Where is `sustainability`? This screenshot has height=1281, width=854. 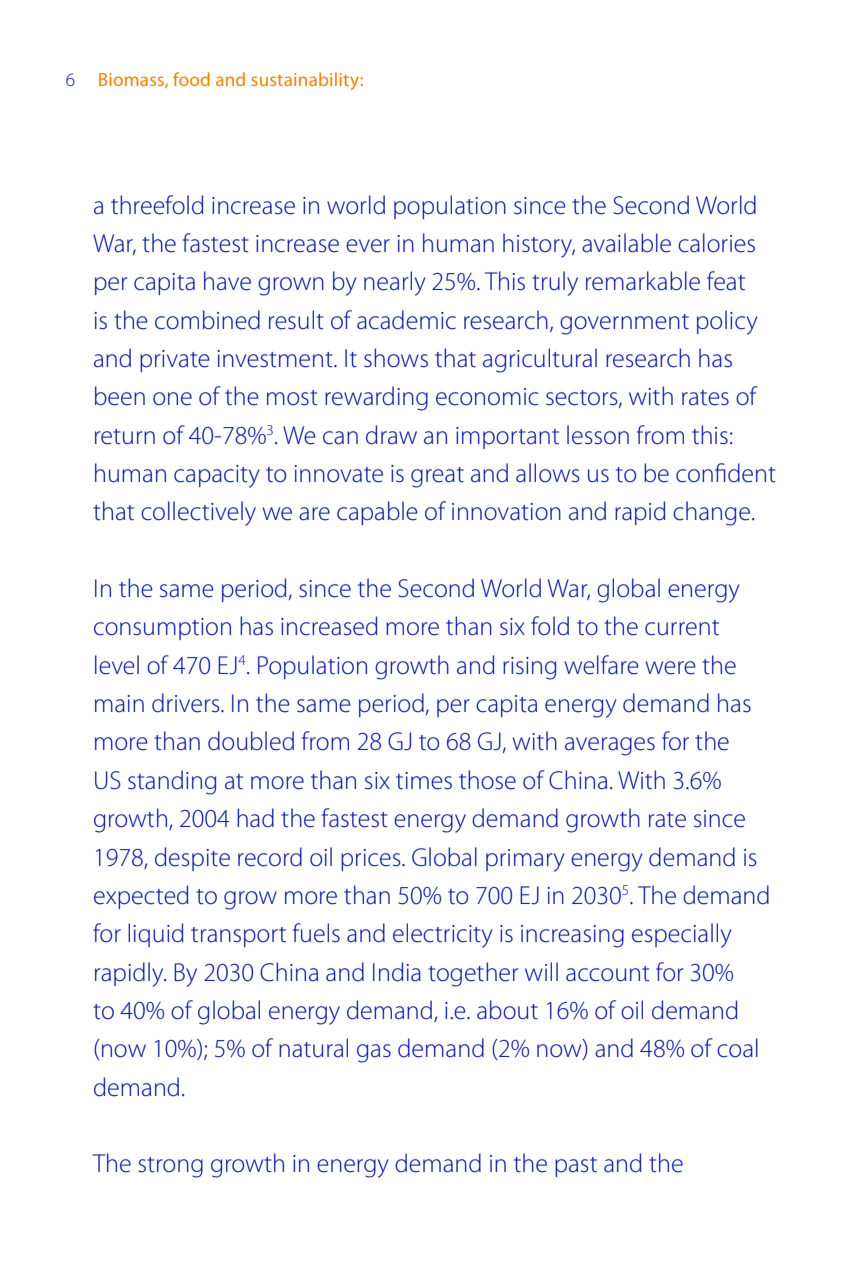 sustainability is located at coordinates (305, 81).
